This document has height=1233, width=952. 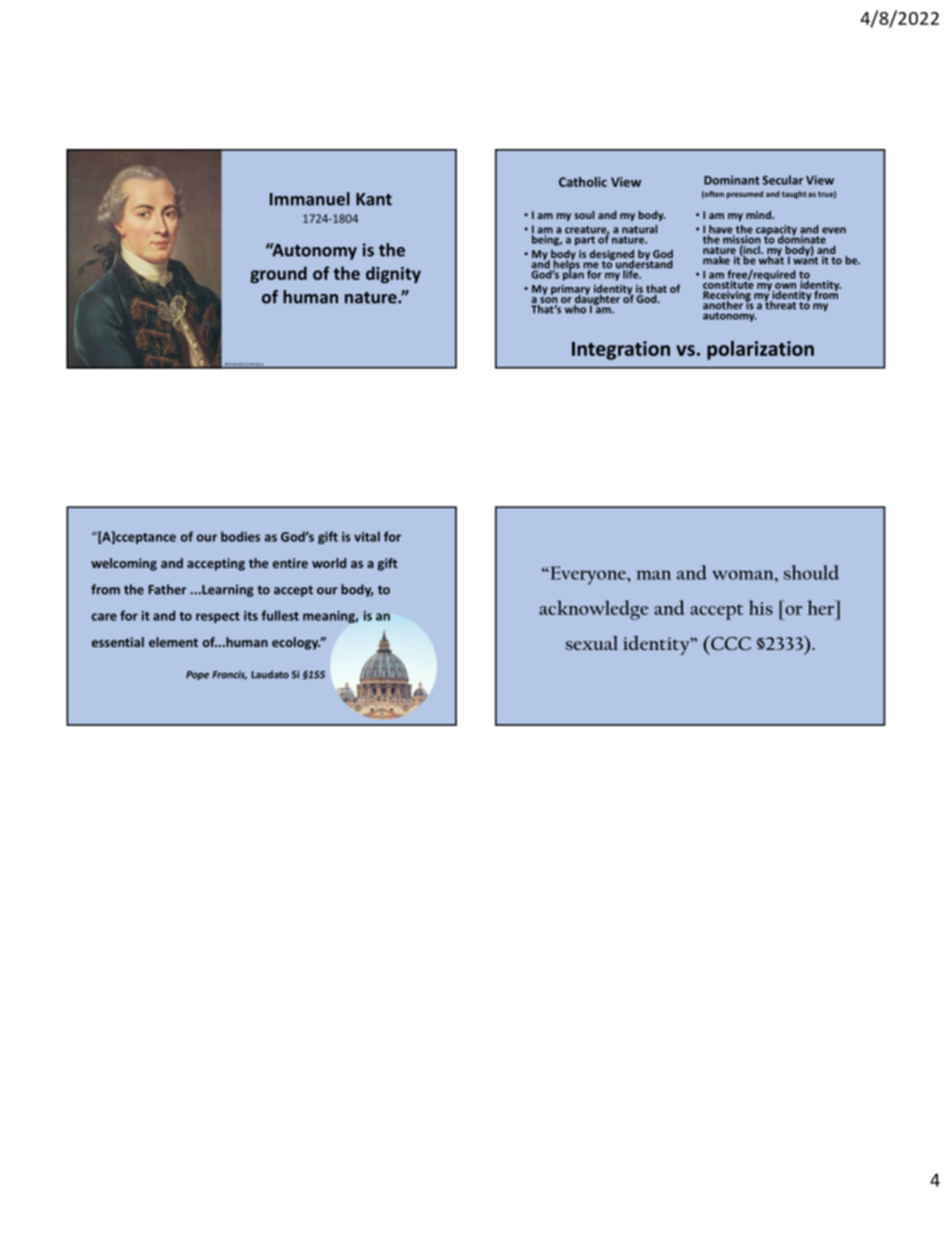 What do you see at coordinates (278, 274) in the document?
I see `ground` at bounding box center [278, 274].
